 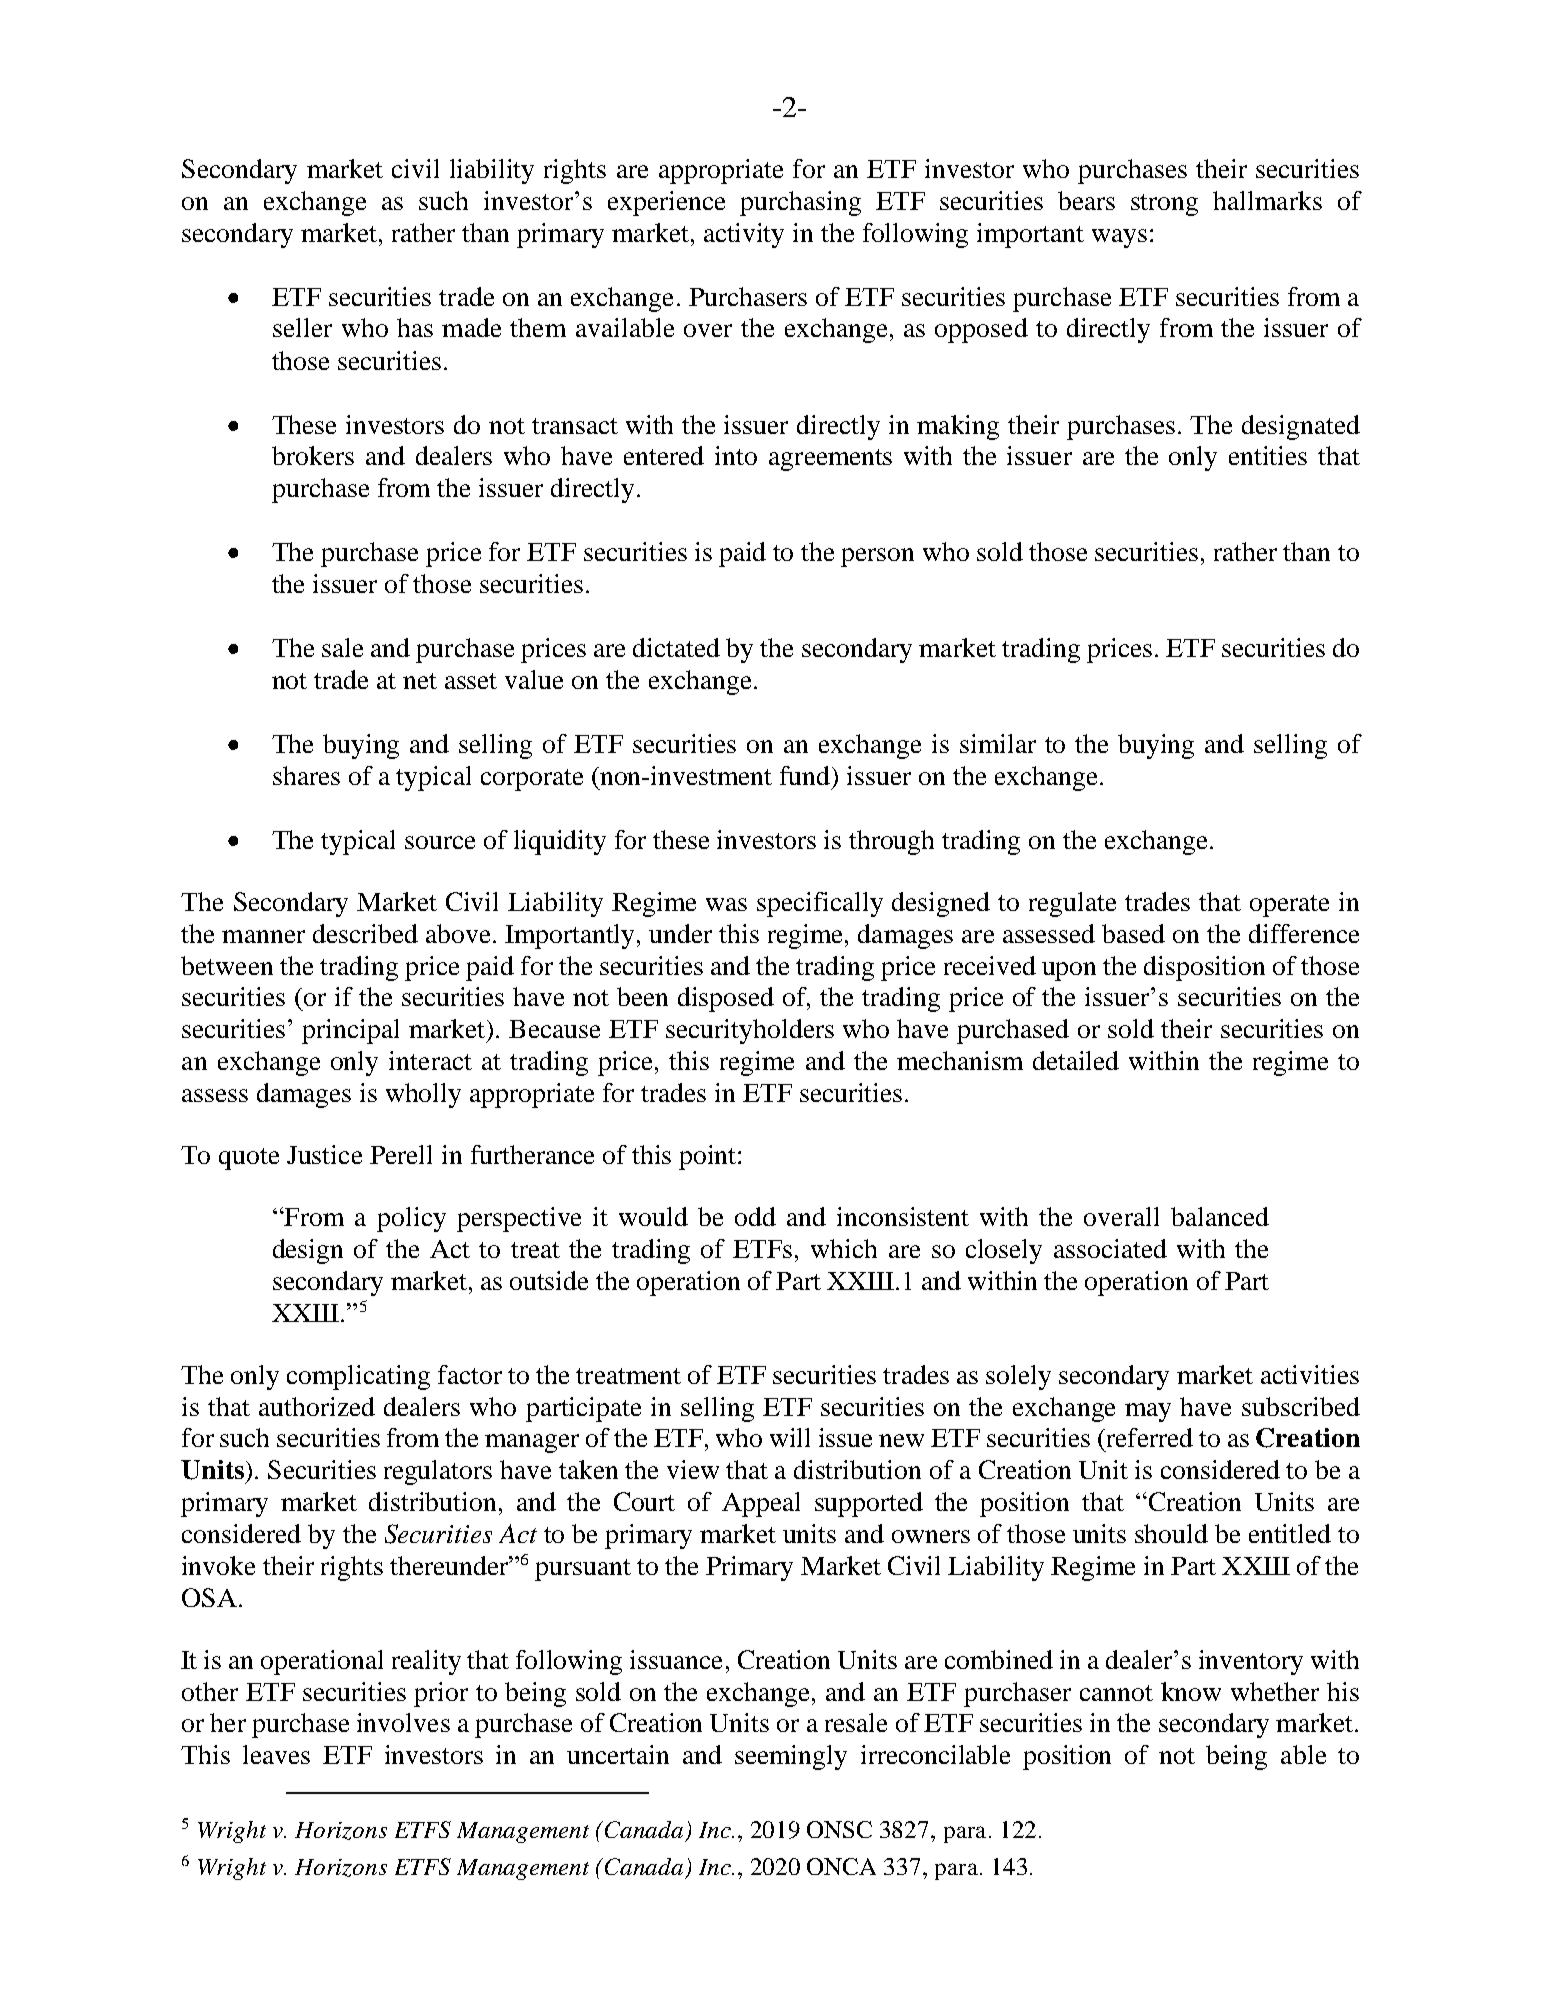 What do you see at coordinates (744, 235) in the screenshot?
I see `activity` at bounding box center [744, 235].
